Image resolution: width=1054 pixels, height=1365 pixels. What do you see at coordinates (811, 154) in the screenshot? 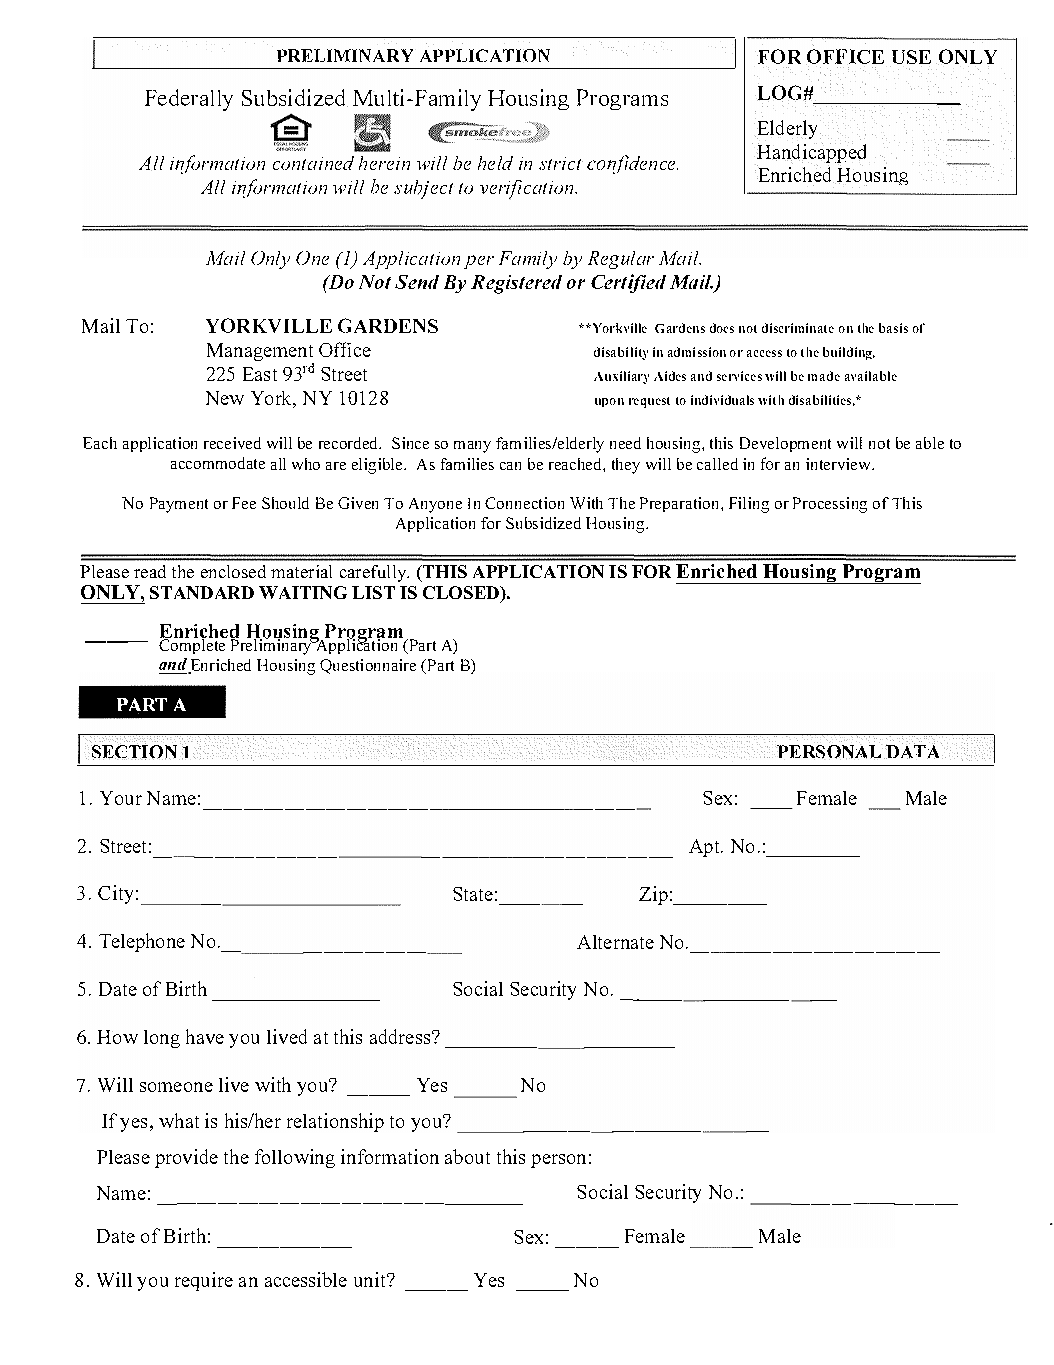
I see `Handicapped` at bounding box center [811, 154].
